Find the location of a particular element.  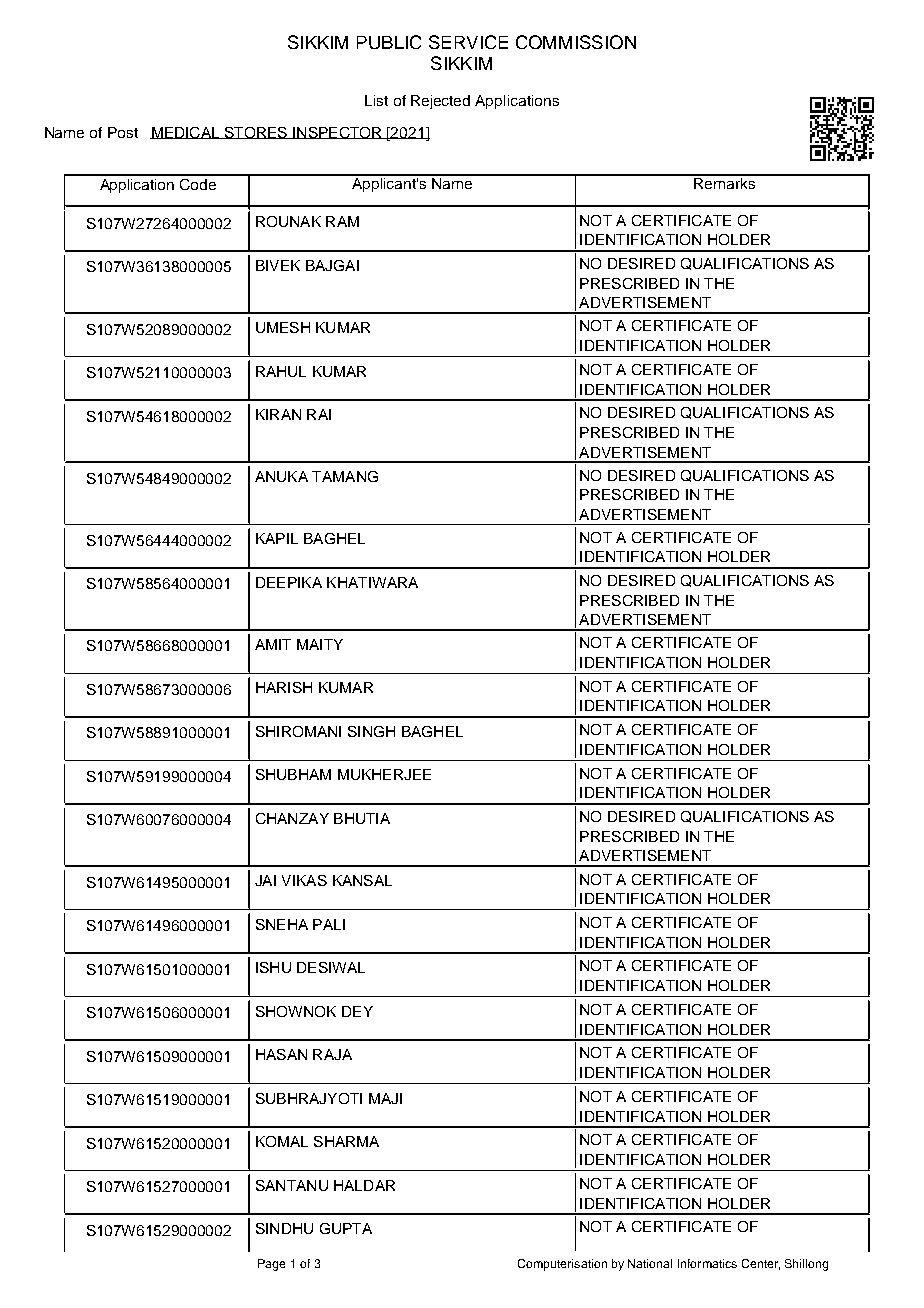

TAMANG is located at coordinates (345, 476).
